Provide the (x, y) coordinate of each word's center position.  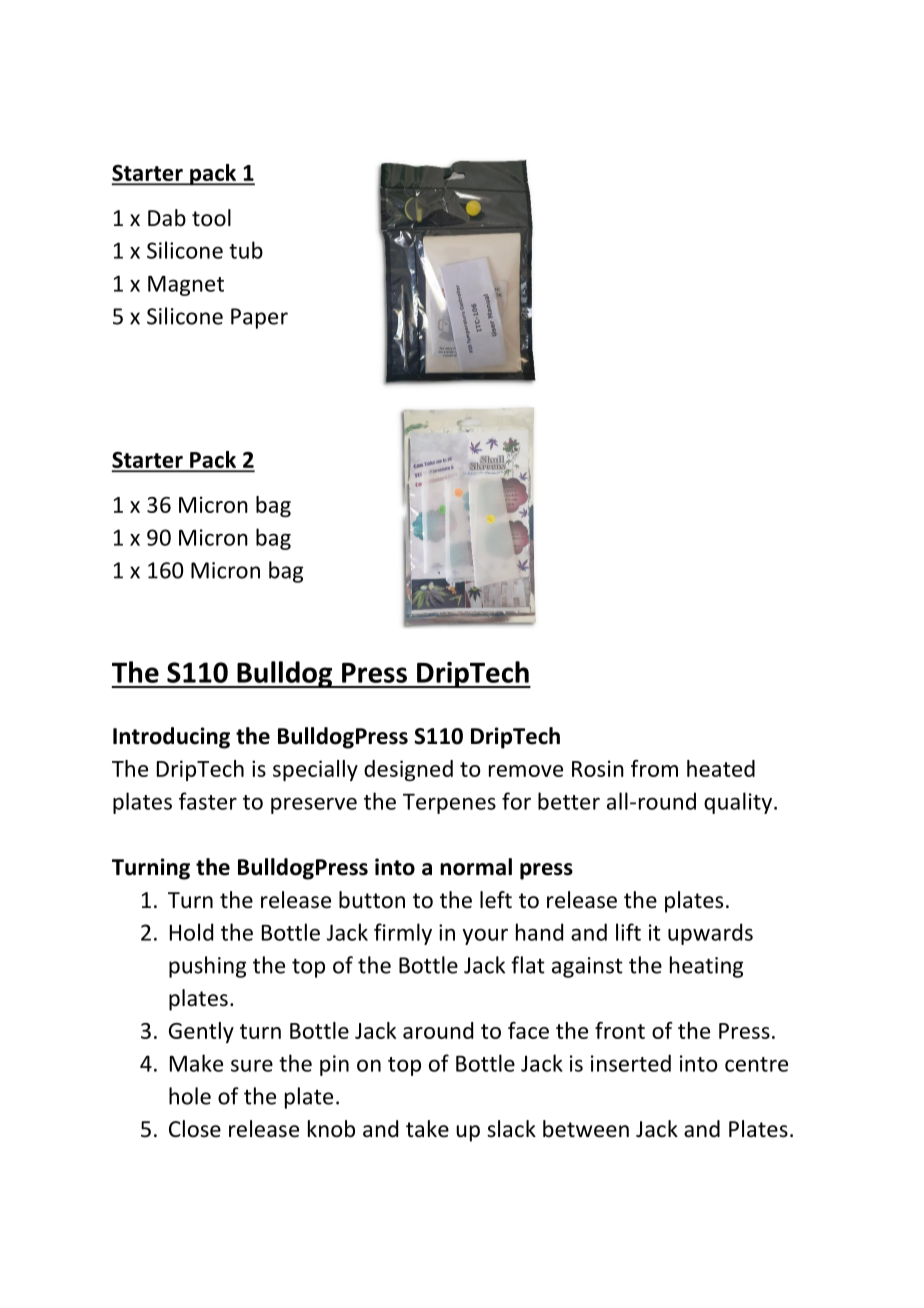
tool (211, 218)
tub (246, 250)
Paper (259, 318)
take (427, 1129)
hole (190, 1096)
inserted (631, 1063)
